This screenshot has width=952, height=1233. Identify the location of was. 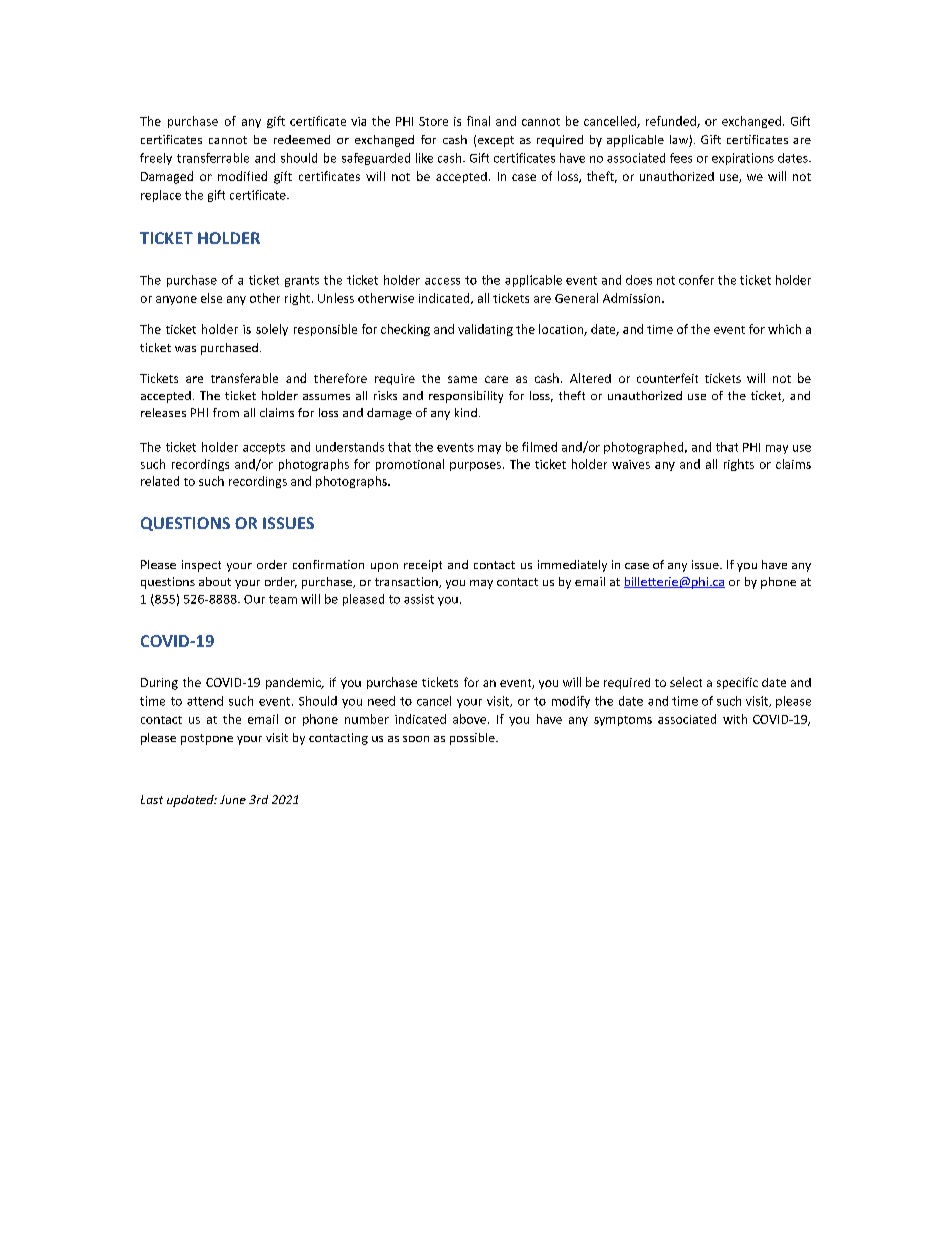
(185, 349).
